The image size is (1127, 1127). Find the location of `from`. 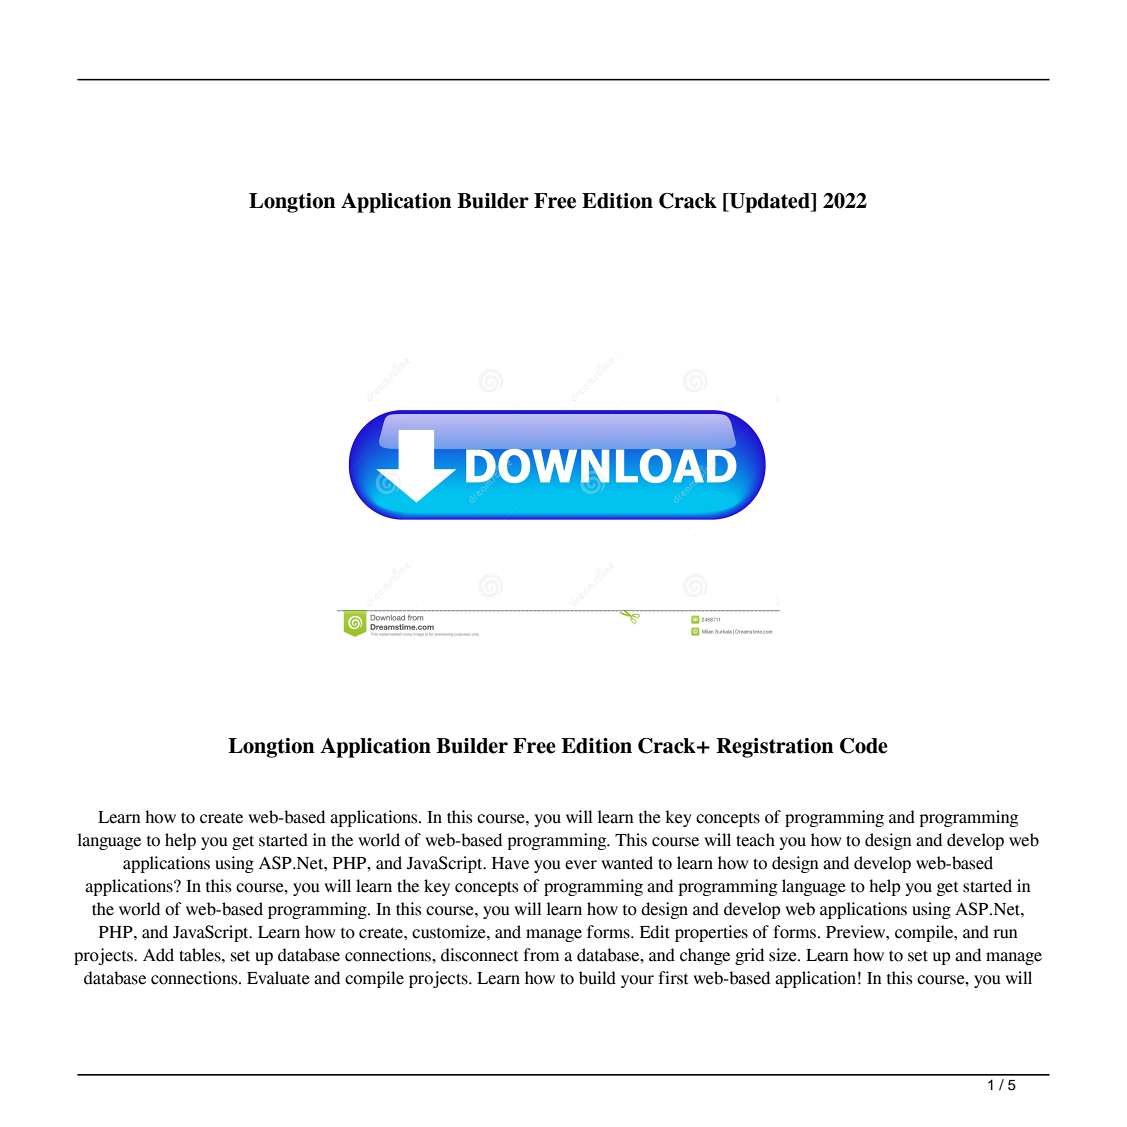

from is located at coordinates (541, 955).
